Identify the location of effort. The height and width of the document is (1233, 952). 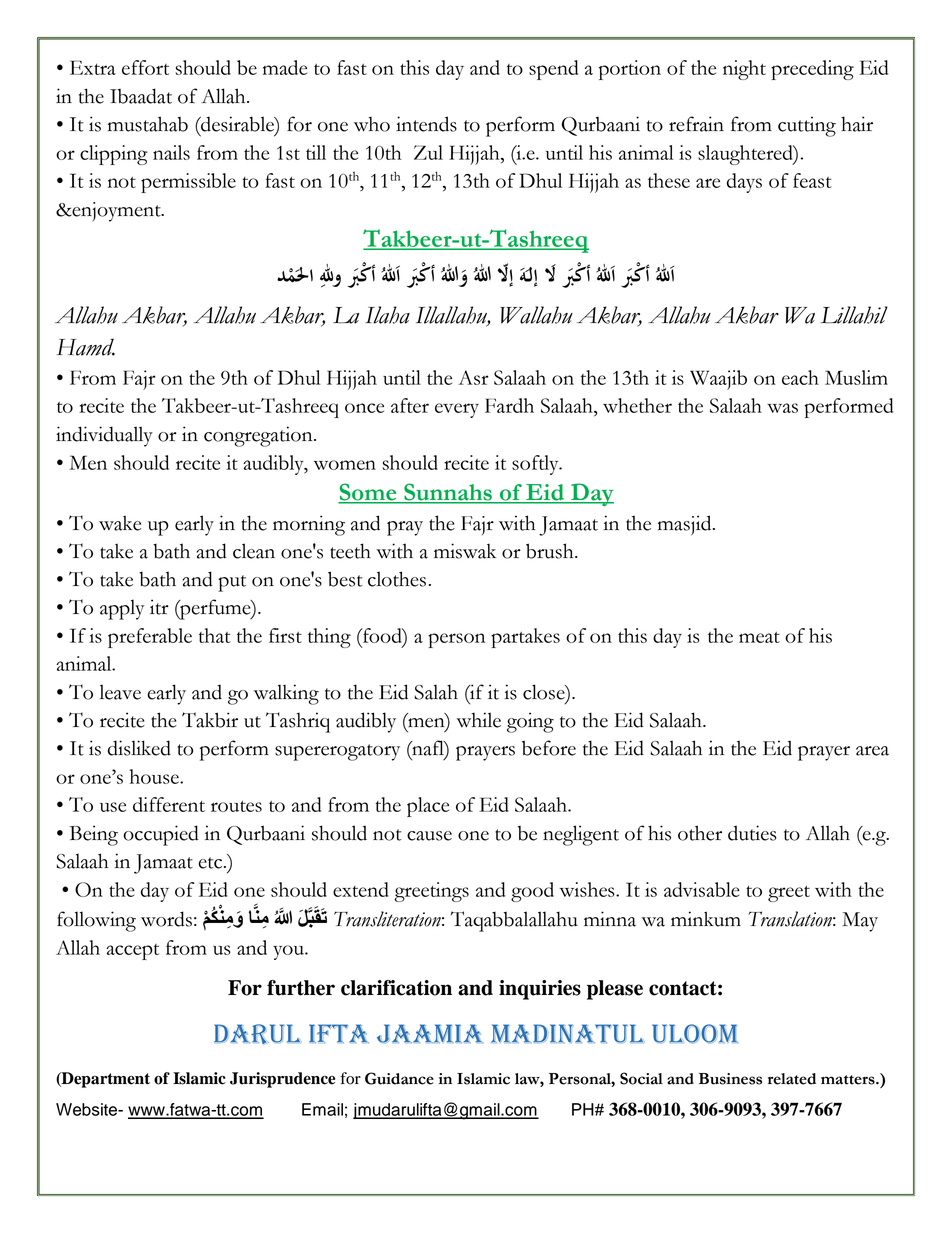
(145, 67).
